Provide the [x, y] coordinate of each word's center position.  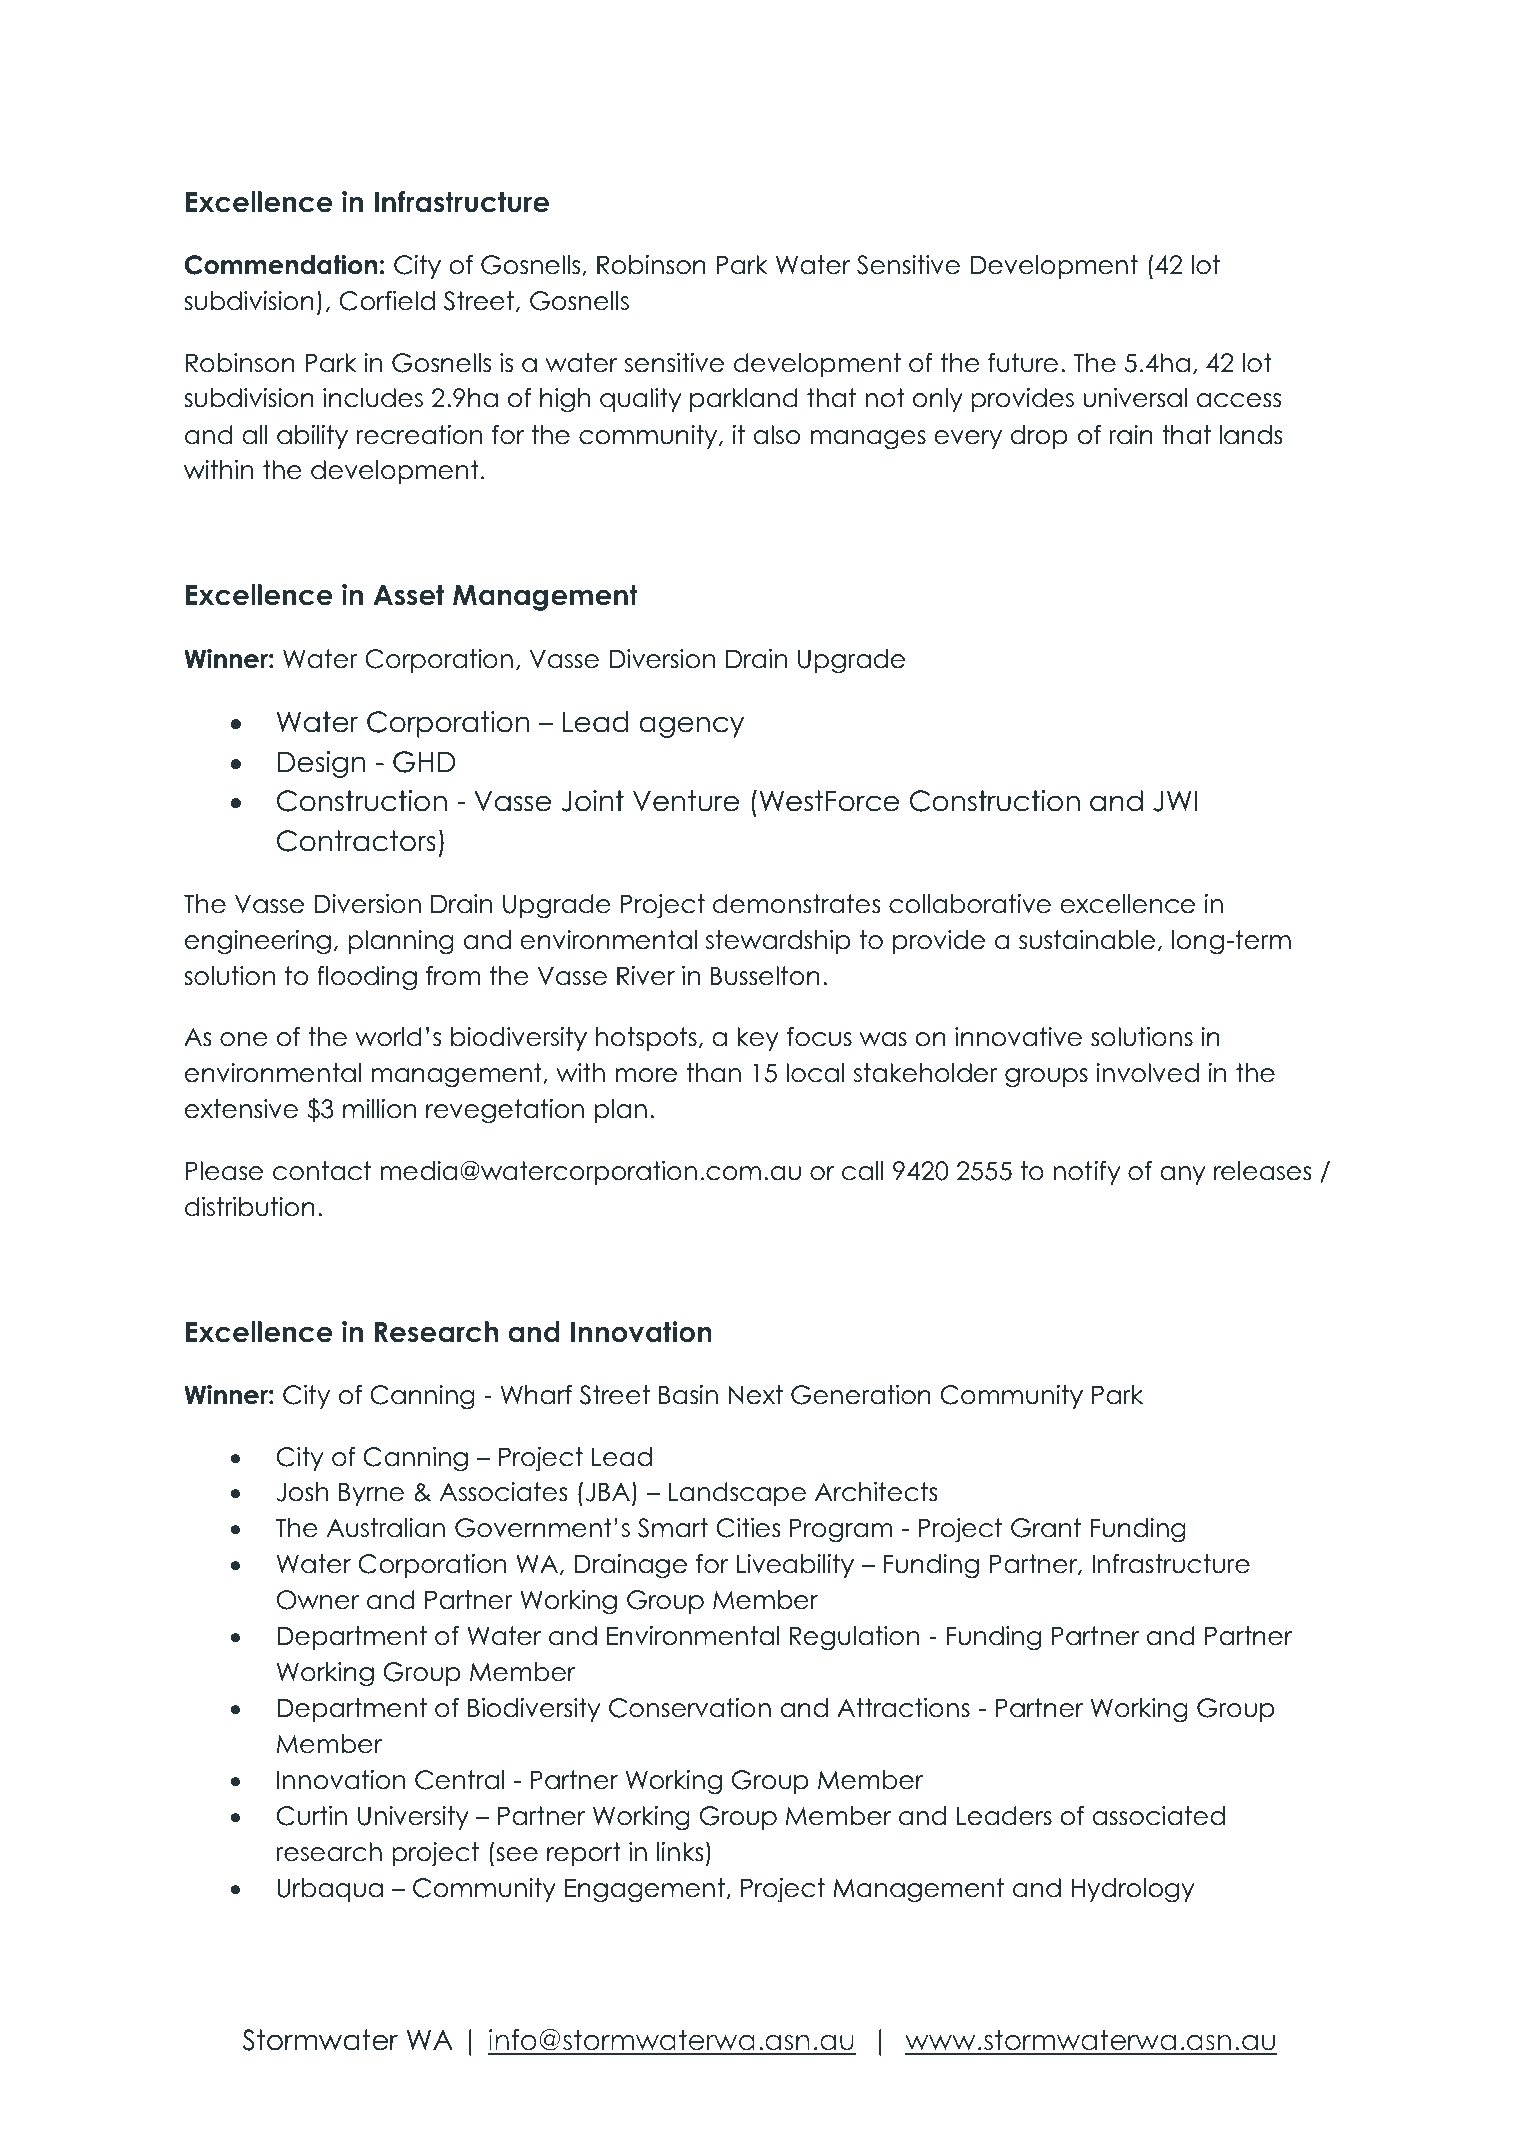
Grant [1046, 1528]
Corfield [387, 301]
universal [1135, 398]
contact [322, 1171]
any [1182, 1175]
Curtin [312, 1816]
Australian [386, 1528]
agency [691, 727]
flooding [367, 978]
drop [1039, 437]
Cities [748, 1528]
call [862, 1171]
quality [640, 400]
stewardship [778, 942]
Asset [409, 595]
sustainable [1087, 940]
